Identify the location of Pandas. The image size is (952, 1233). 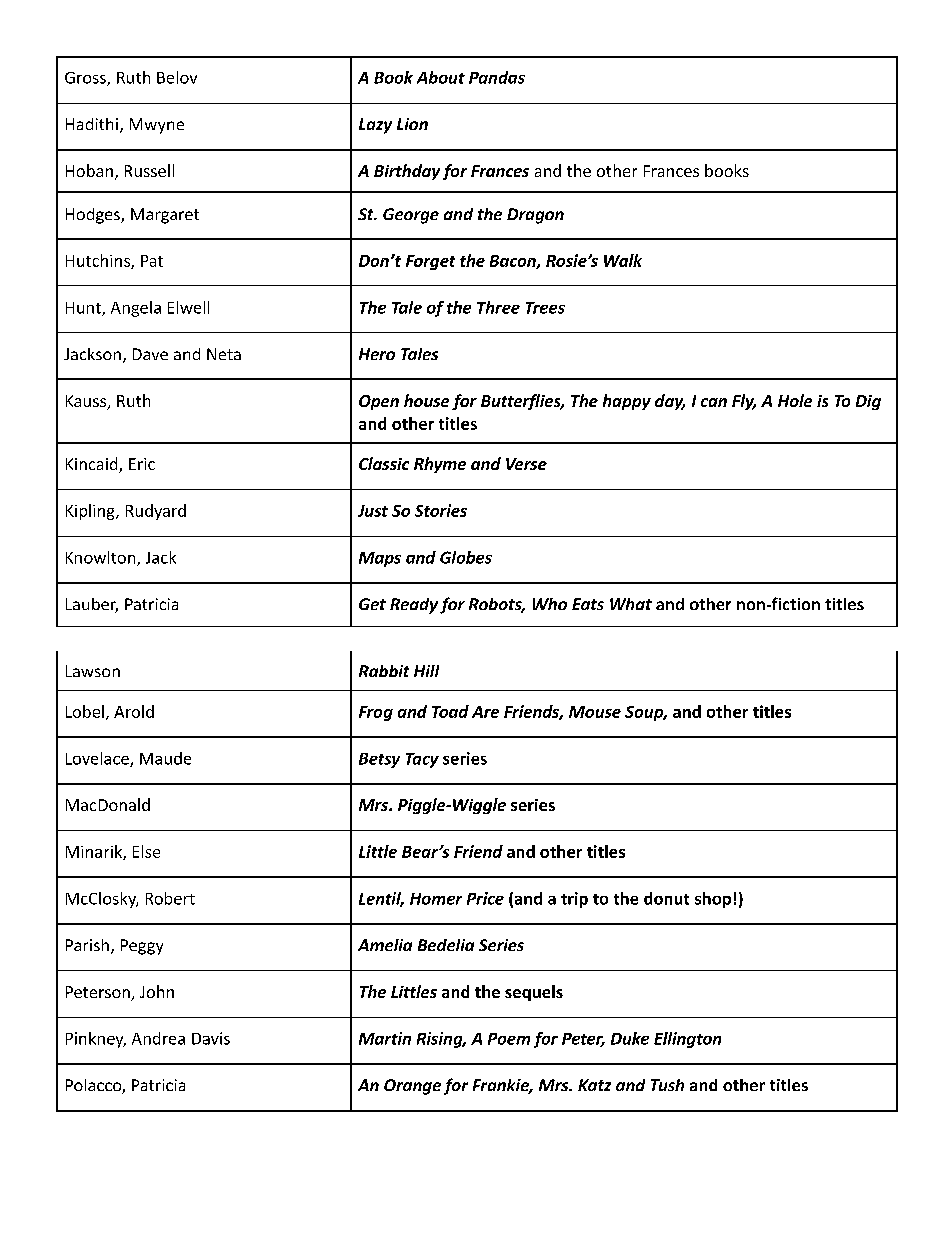
(497, 77).
